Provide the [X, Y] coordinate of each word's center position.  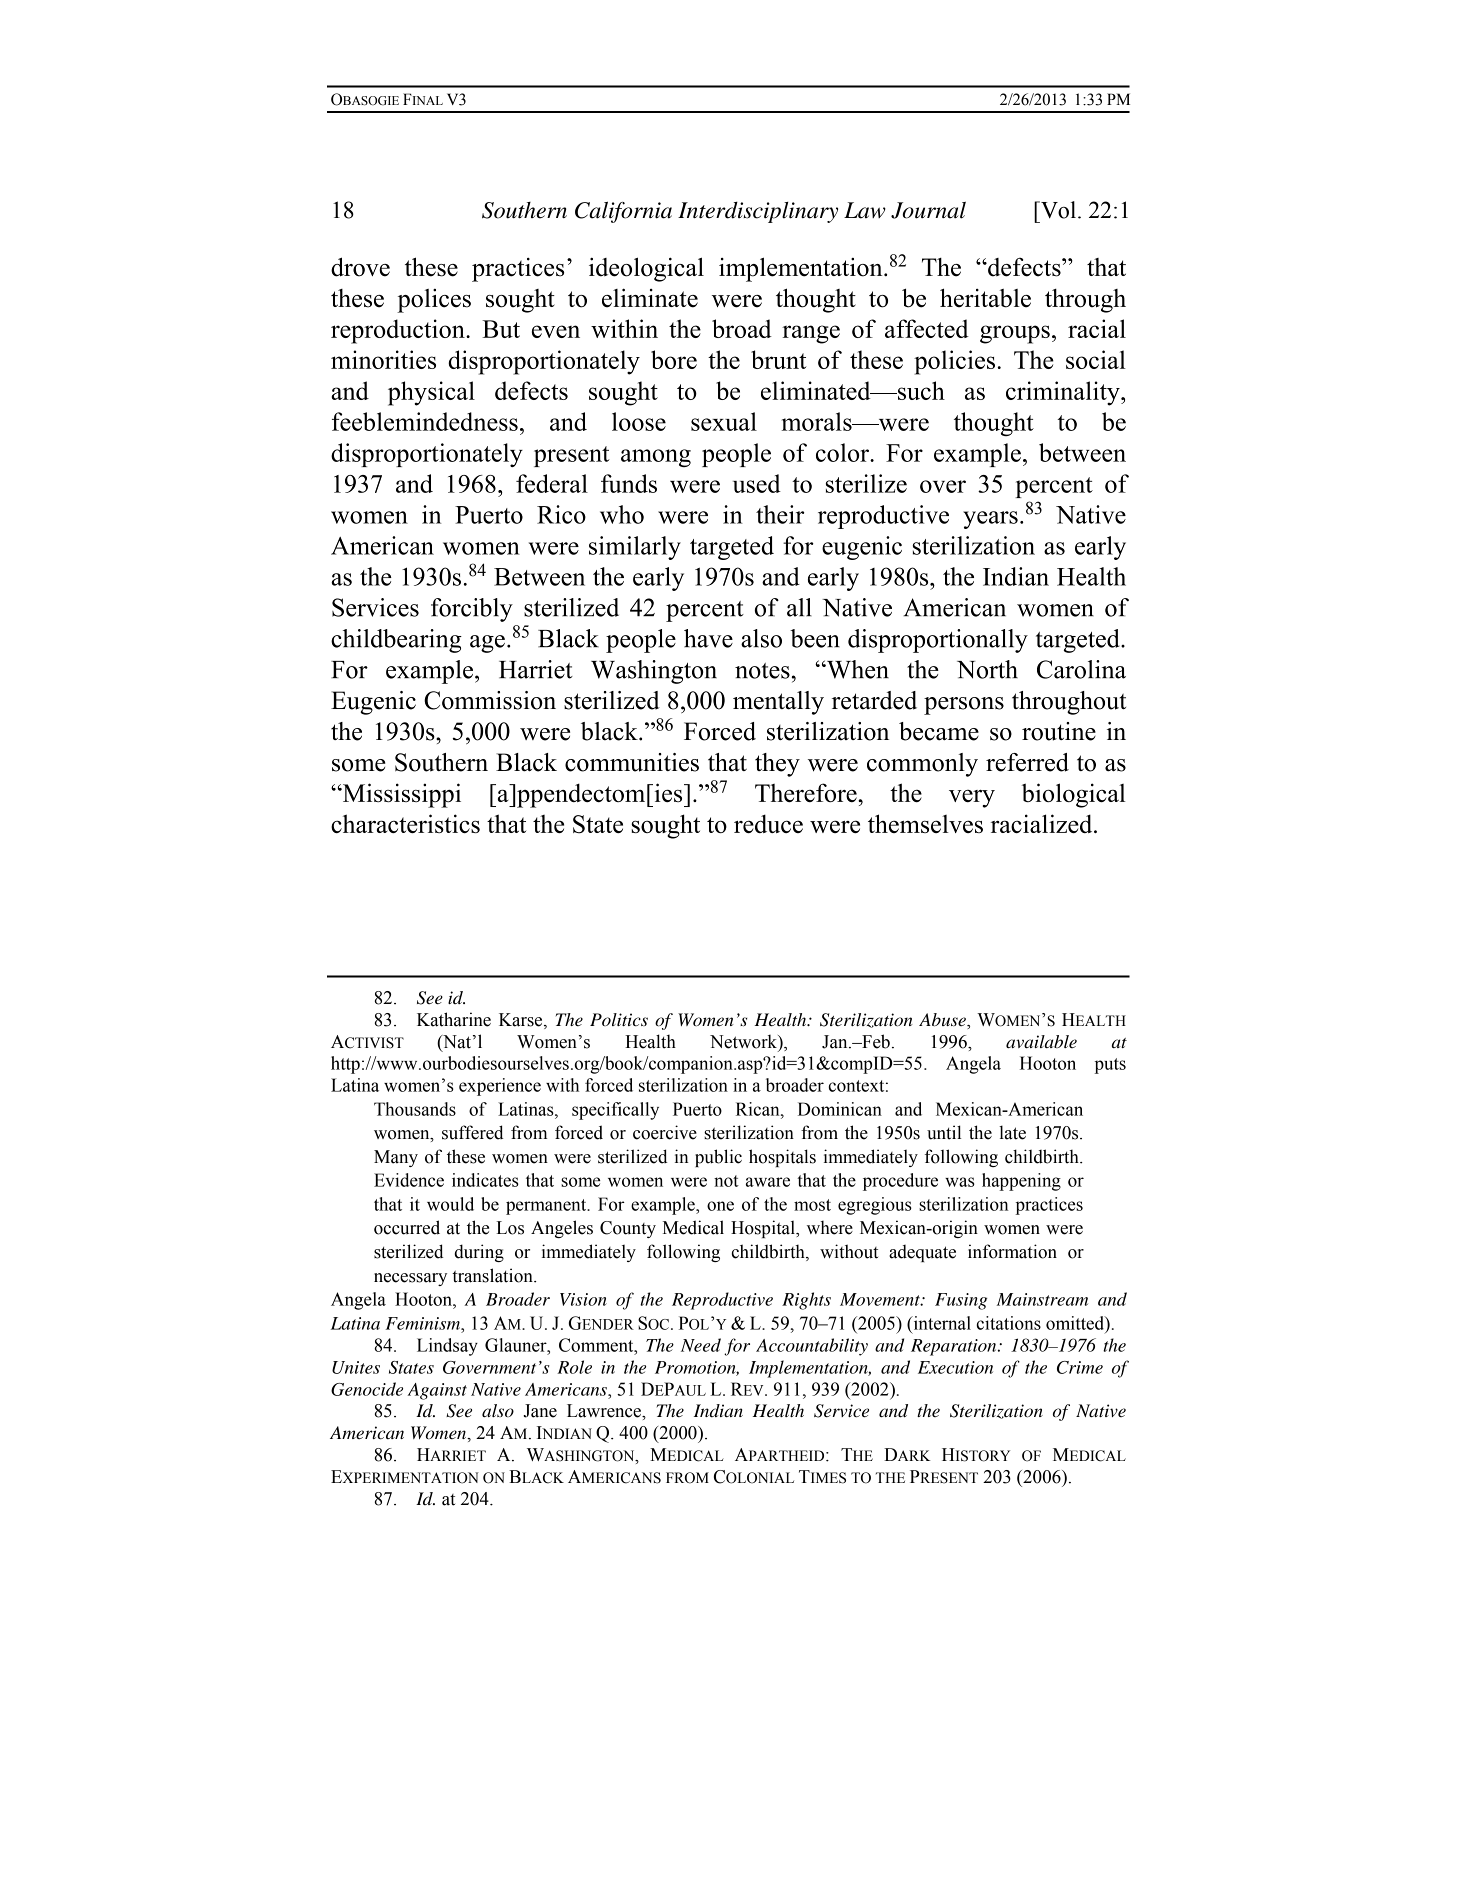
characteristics [405, 823]
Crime [1080, 1367]
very [972, 799]
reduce [768, 823]
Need [701, 1345]
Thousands [415, 1109]
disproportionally [938, 641]
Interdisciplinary [758, 212]
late [1012, 1132]
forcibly [472, 610]
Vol [1059, 210]
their [780, 514]
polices [434, 301]
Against [437, 1391]
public [718, 1158]
